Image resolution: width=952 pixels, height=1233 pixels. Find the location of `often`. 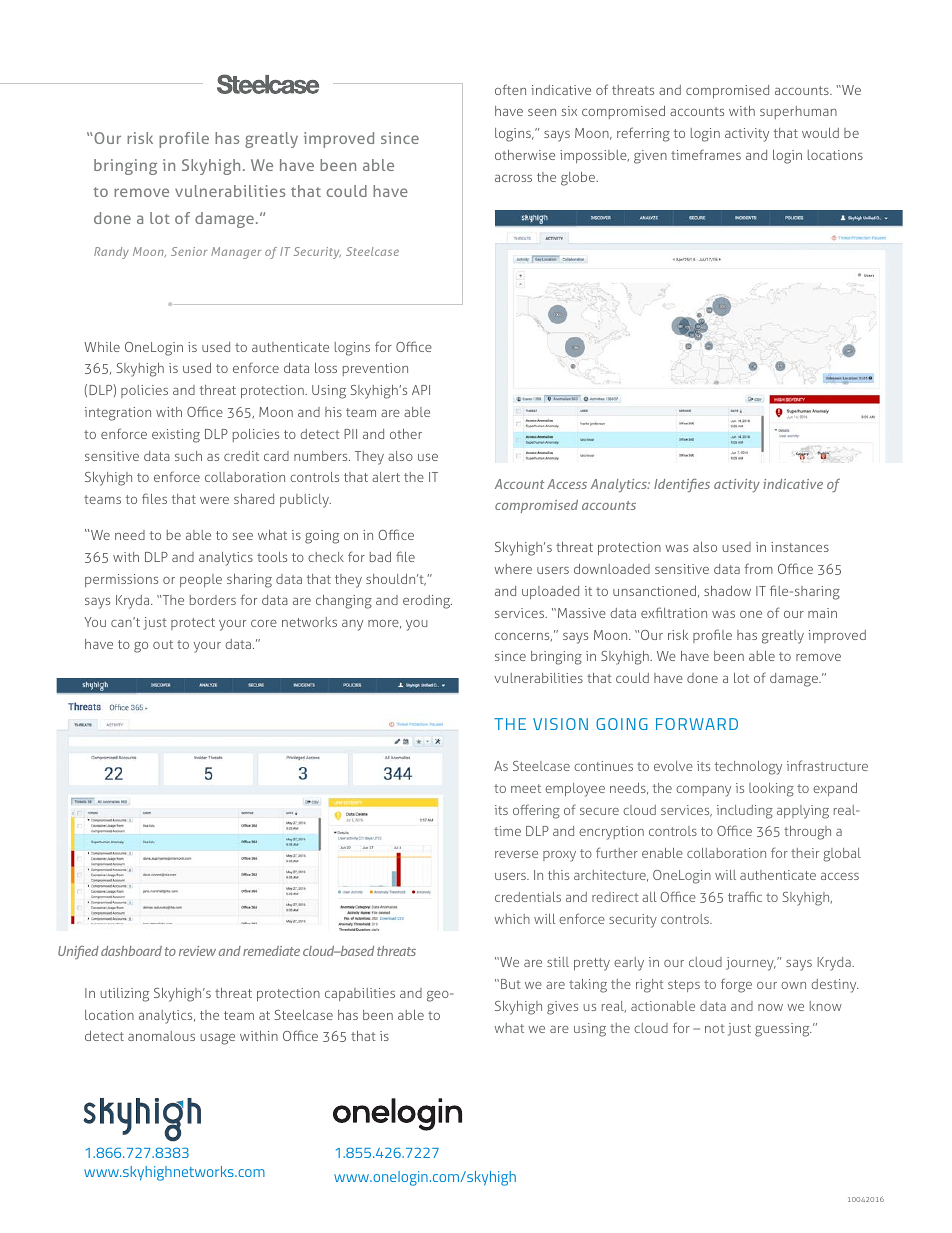

often is located at coordinates (510, 89).
